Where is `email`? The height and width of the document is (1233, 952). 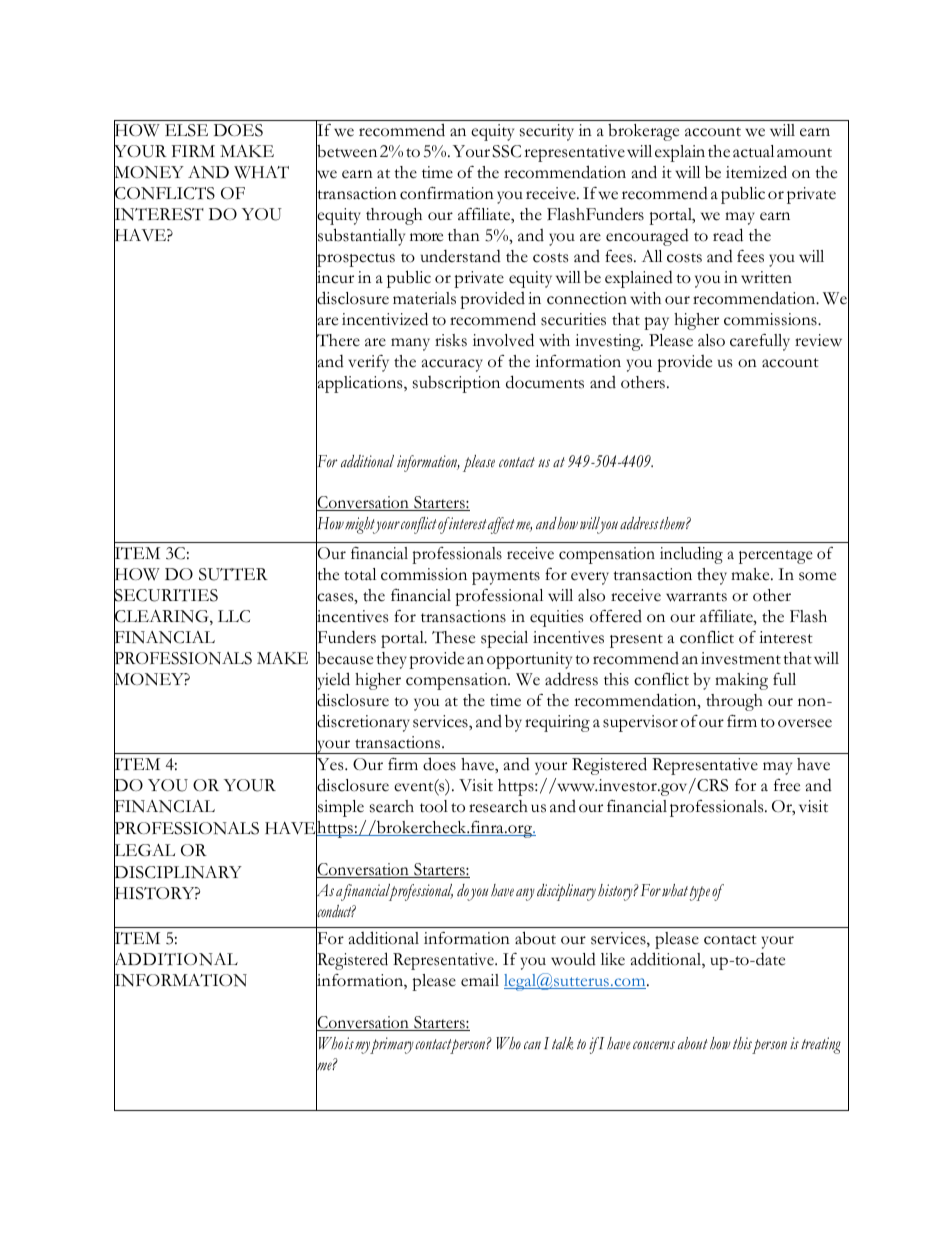
email is located at coordinates (480, 980).
